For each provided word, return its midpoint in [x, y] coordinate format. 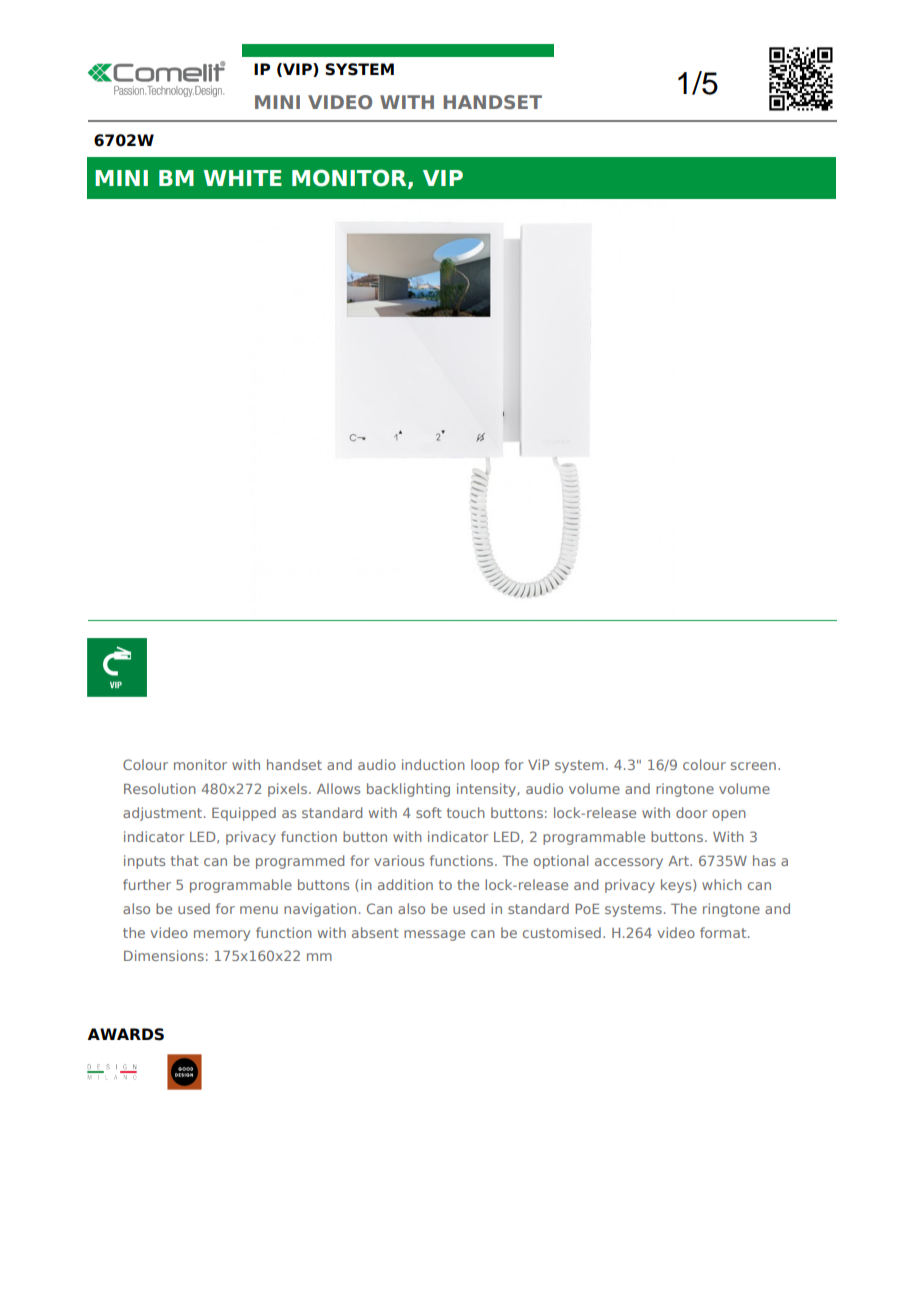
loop [485, 766]
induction [433, 764]
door [692, 812]
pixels [289, 790]
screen [753, 766]
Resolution [160, 788]
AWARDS [125, 1034]
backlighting [408, 790]
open [729, 815]
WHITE [242, 178]
